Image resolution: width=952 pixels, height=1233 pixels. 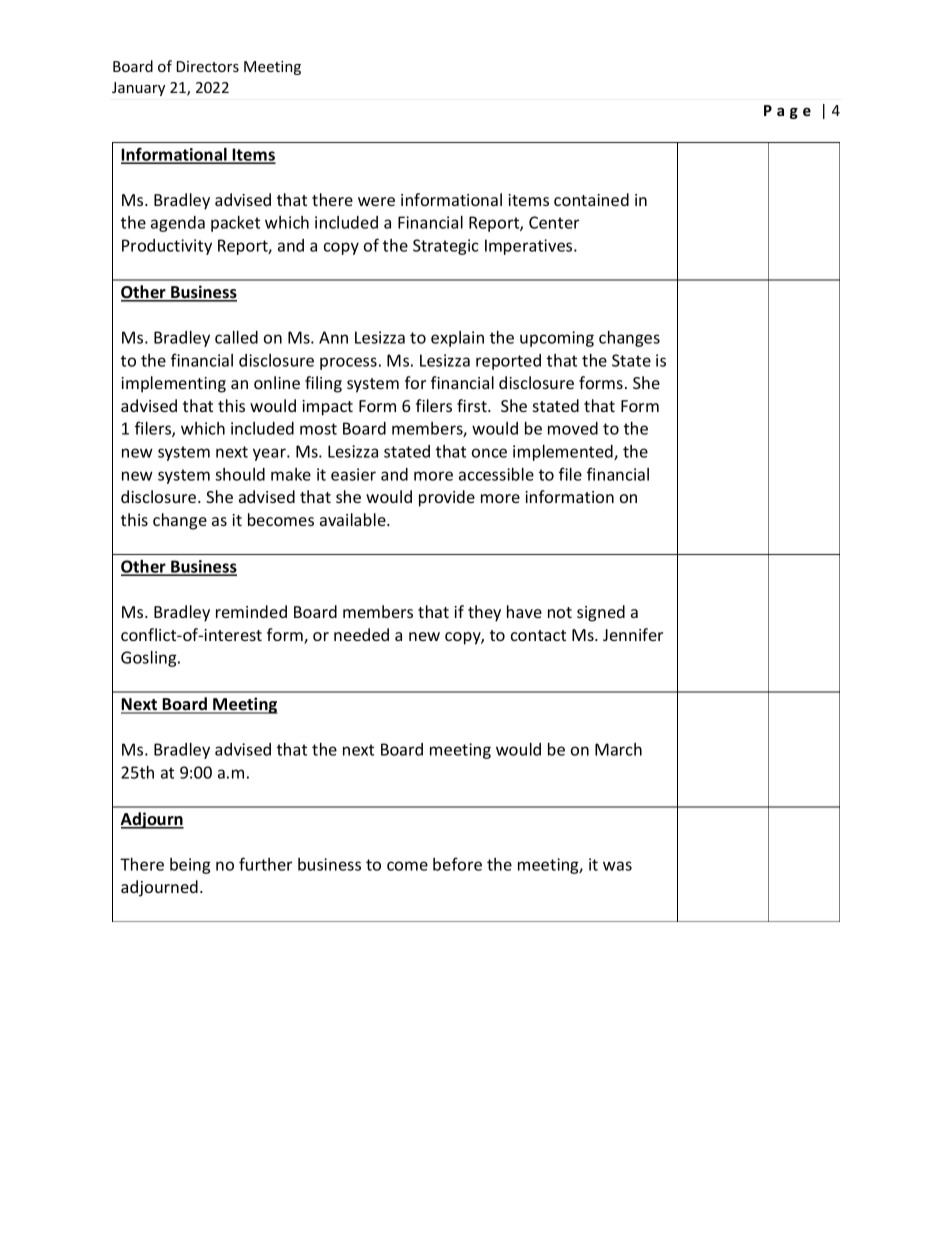 What do you see at coordinates (457, 864) in the screenshot?
I see `before` at bounding box center [457, 864].
